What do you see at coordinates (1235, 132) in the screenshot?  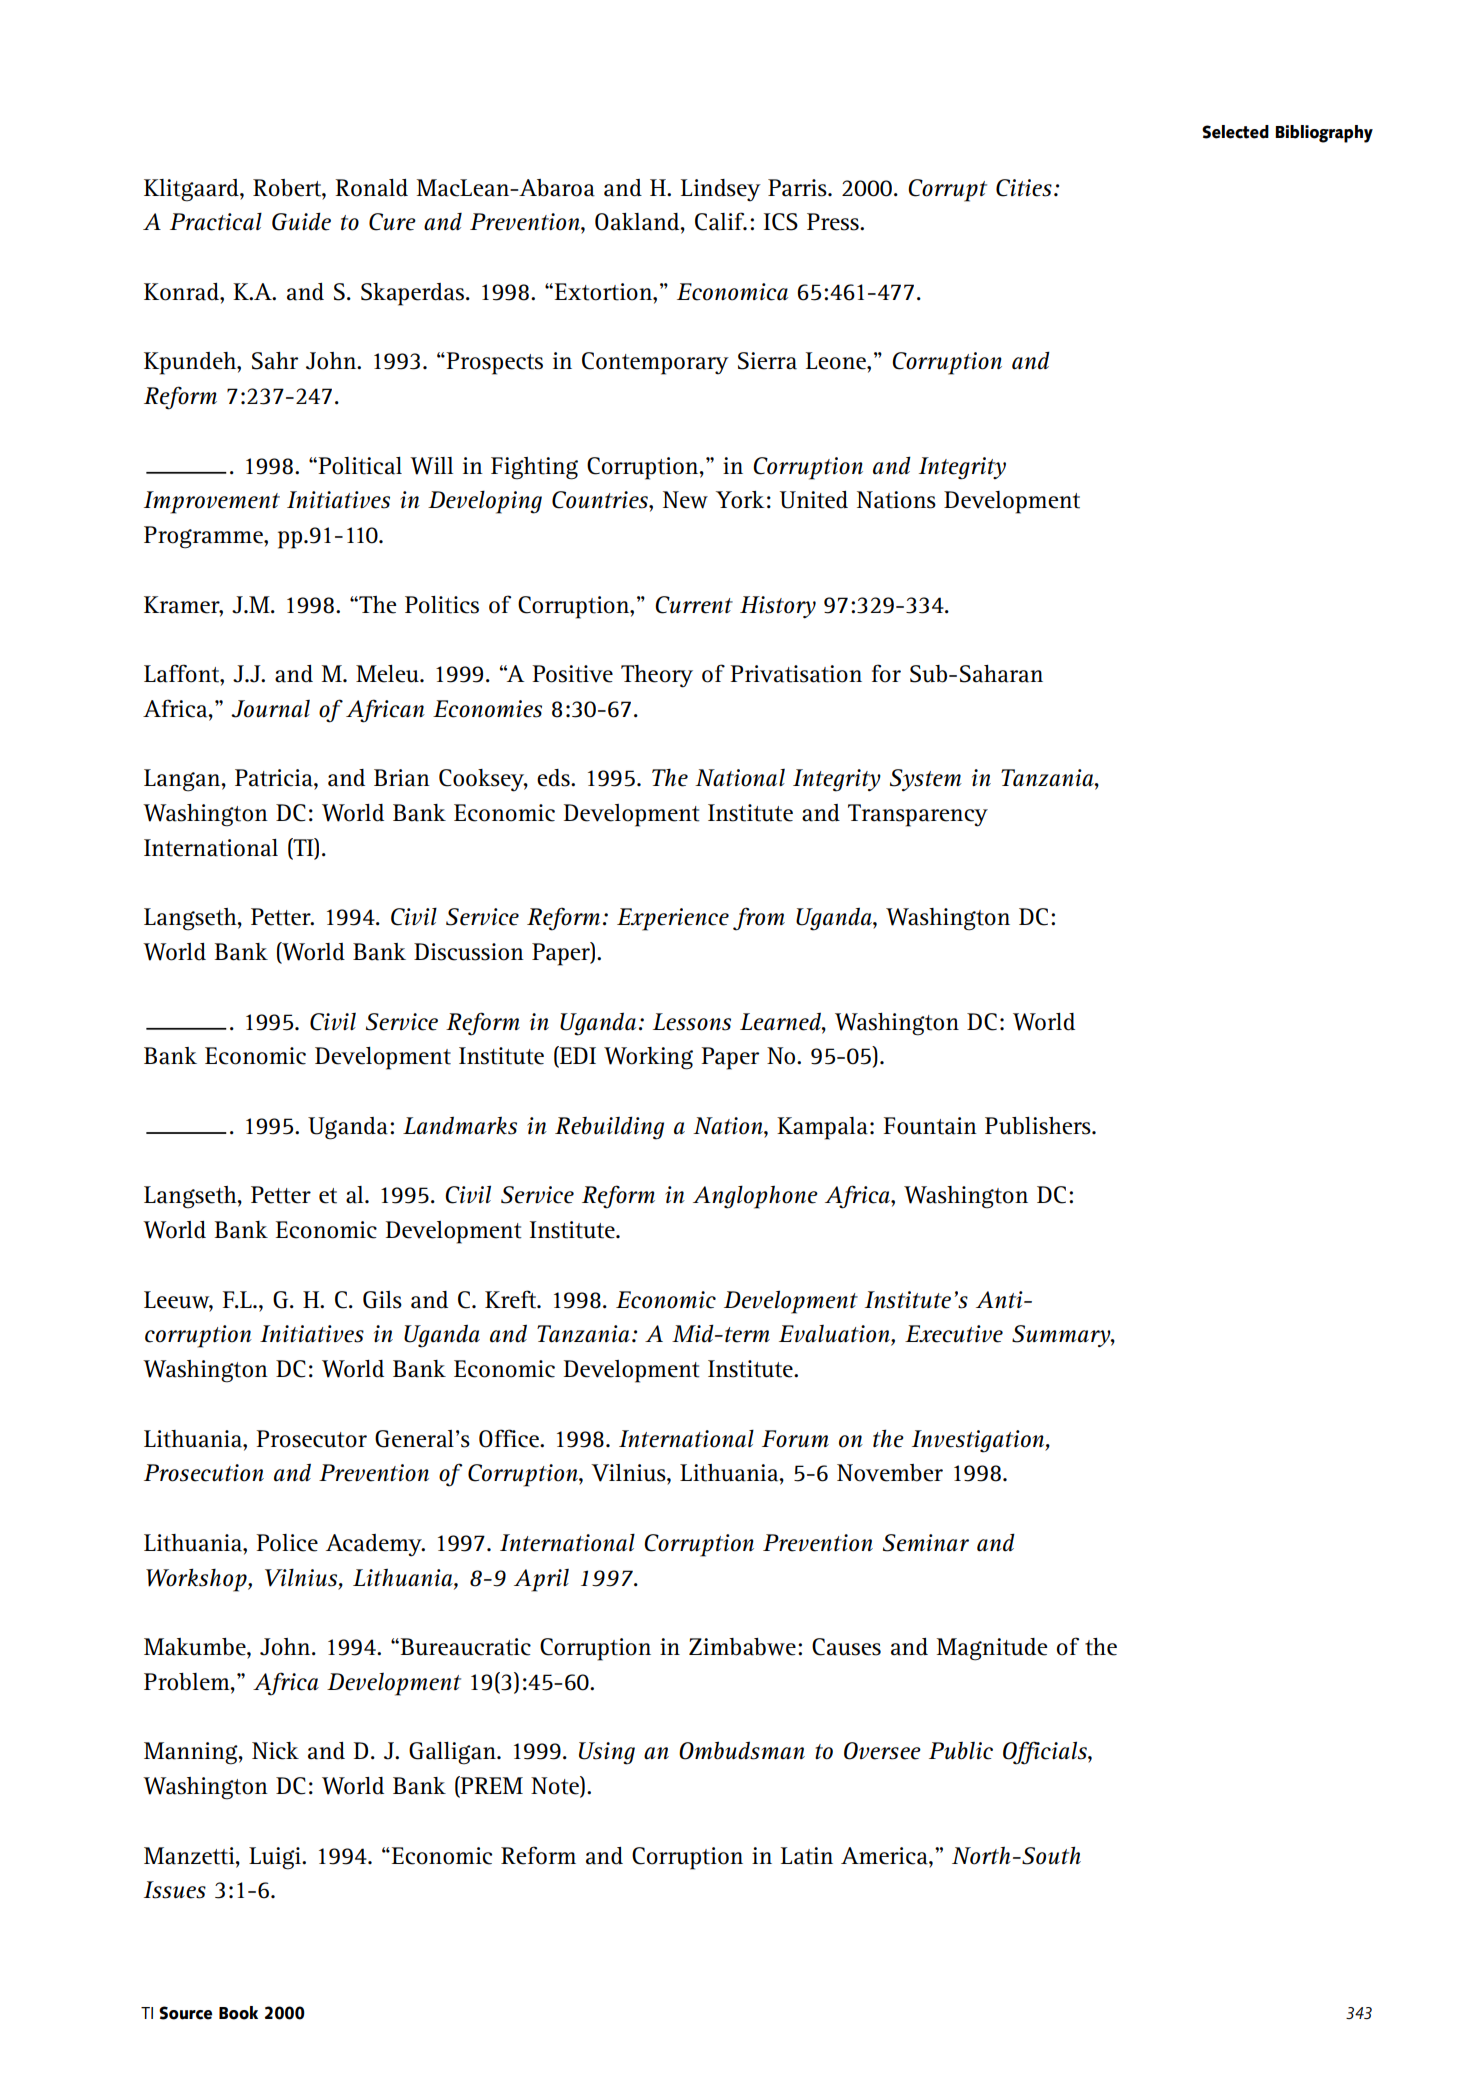 I see `Selected` at bounding box center [1235, 132].
